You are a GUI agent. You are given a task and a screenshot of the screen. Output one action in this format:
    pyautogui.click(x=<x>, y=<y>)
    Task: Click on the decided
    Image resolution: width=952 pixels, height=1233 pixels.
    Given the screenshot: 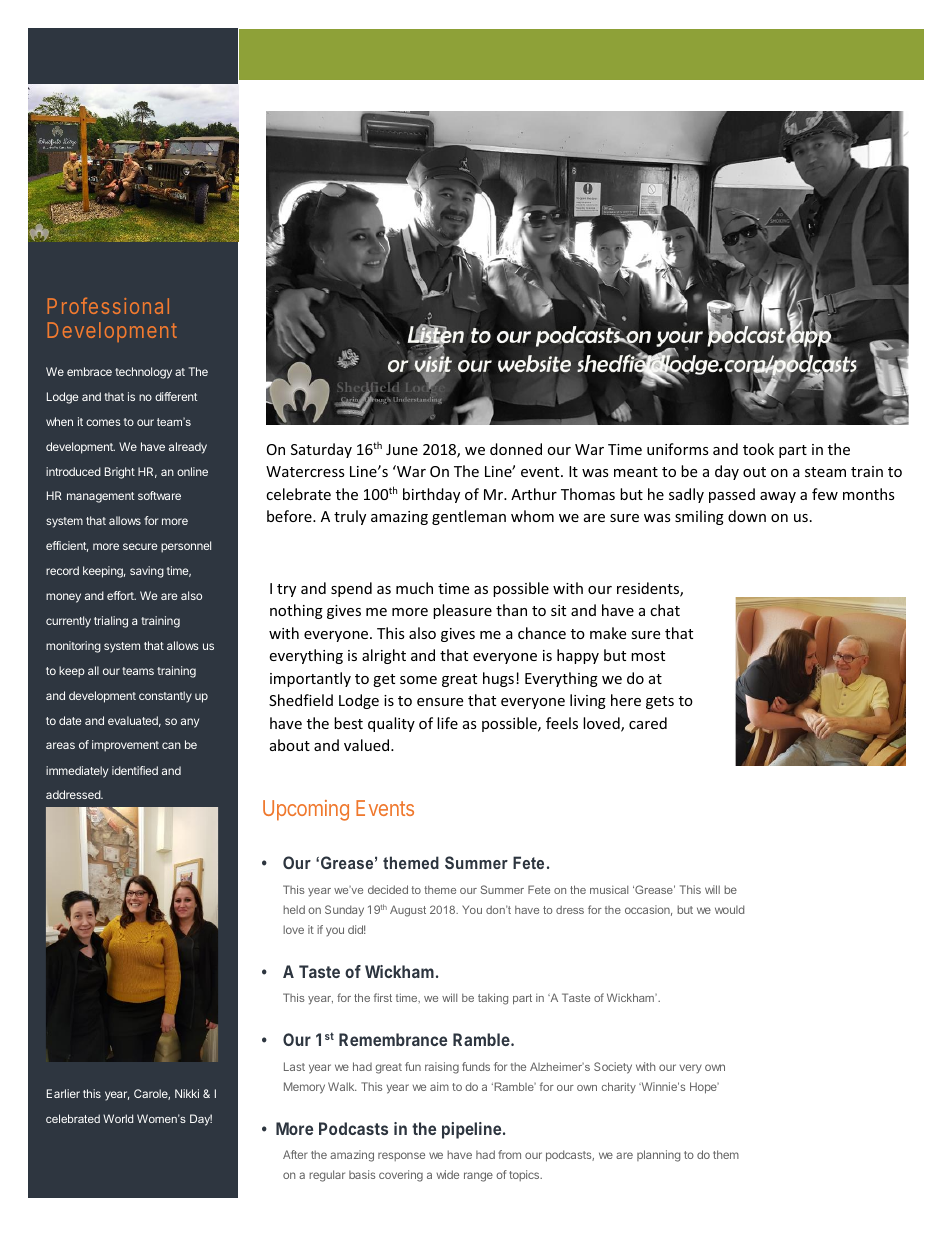 What is the action you would take?
    pyautogui.click(x=388, y=889)
